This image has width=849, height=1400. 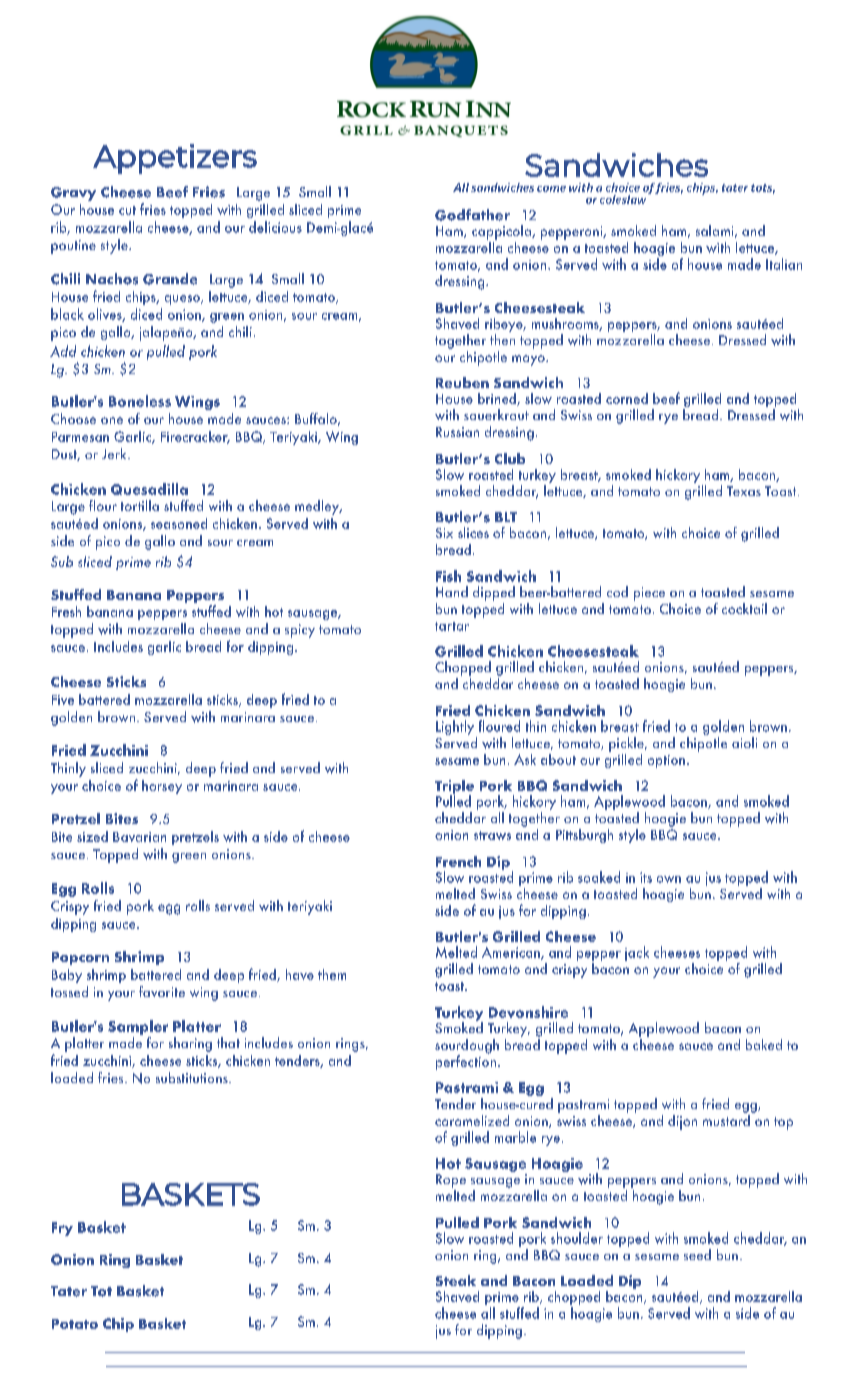 What do you see at coordinates (451, 1181) in the image?
I see `Rope` at bounding box center [451, 1181].
